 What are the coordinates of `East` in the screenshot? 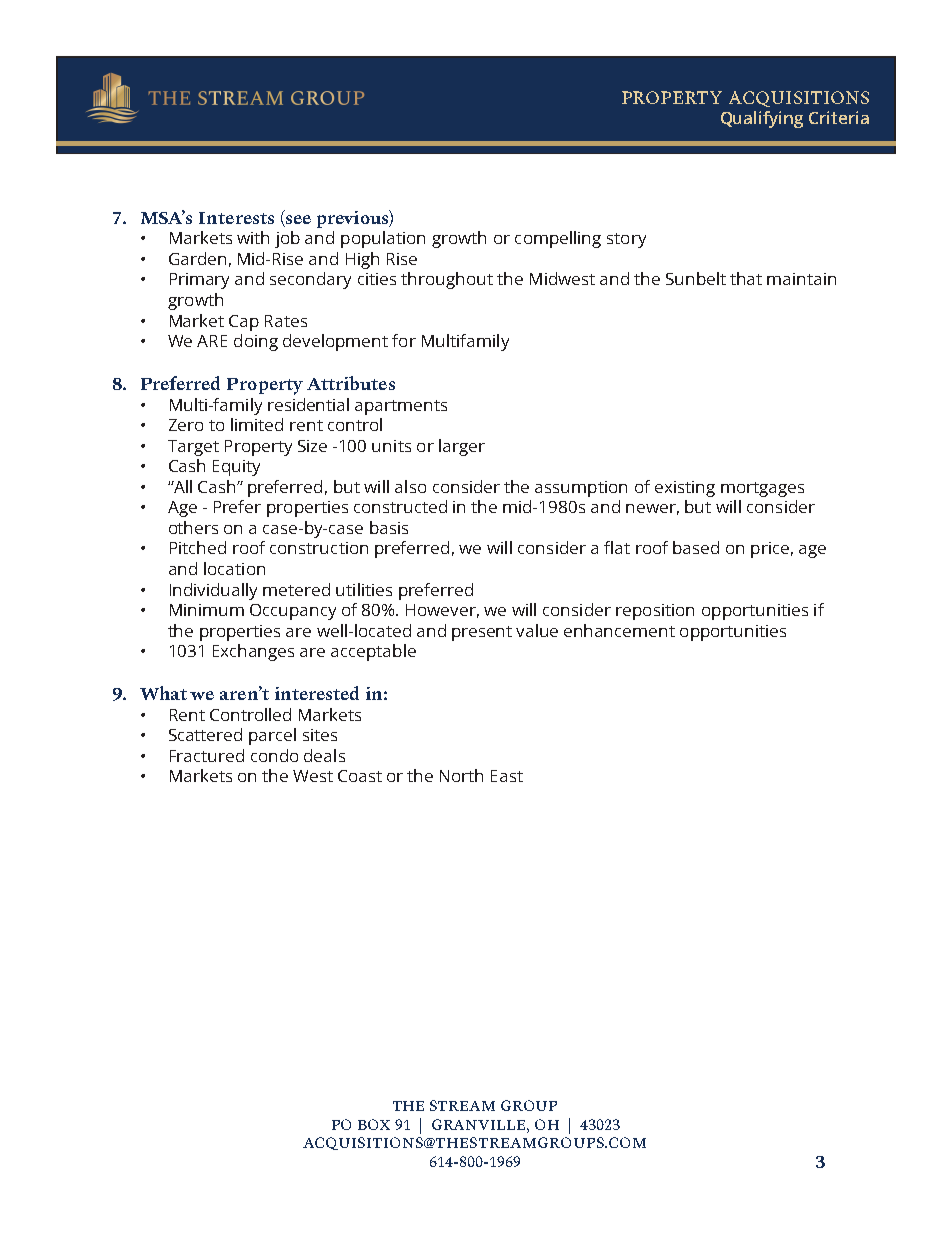 It's located at (507, 776).
